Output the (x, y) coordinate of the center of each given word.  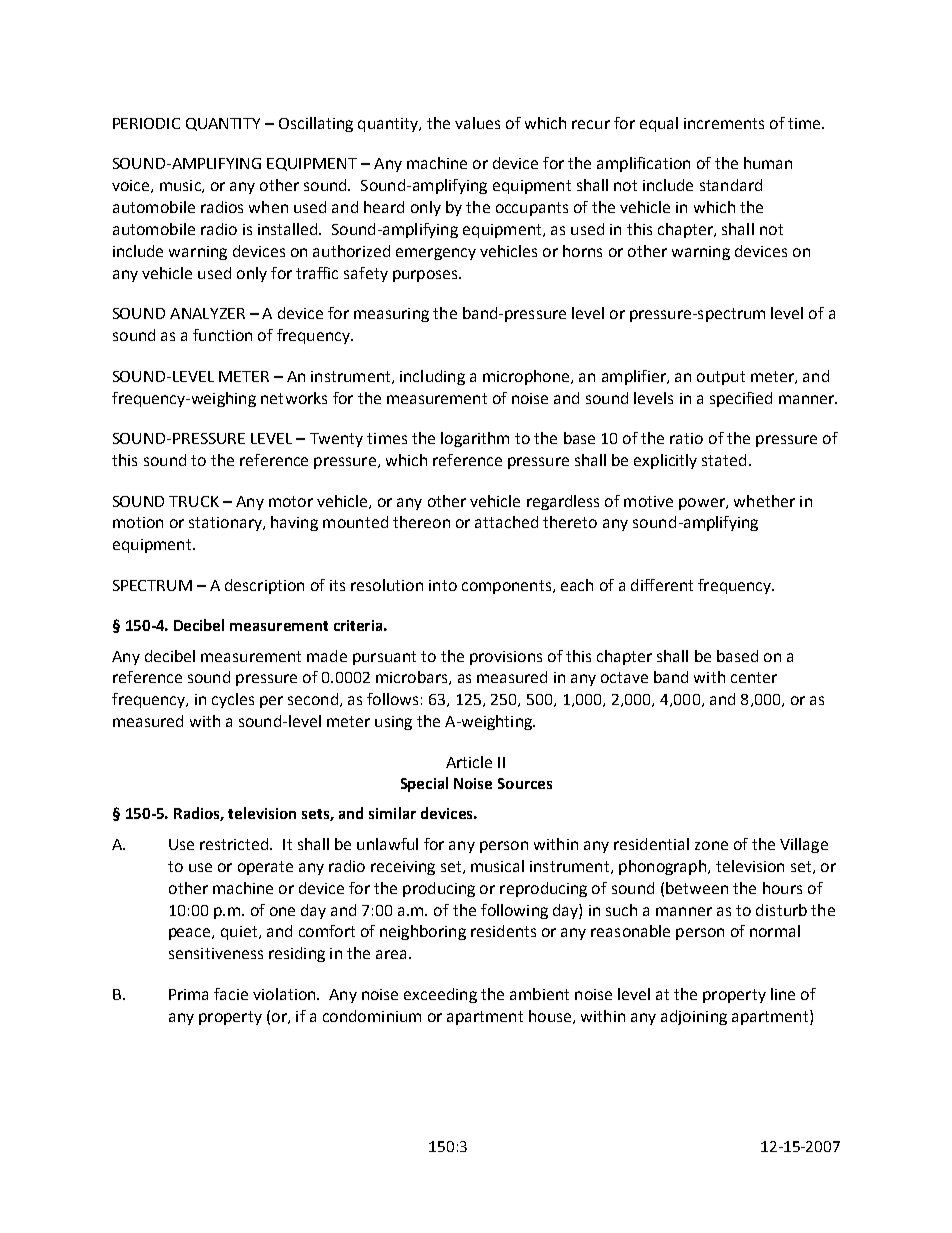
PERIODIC (146, 123)
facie (231, 994)
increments (724, 123)
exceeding (440, 995)
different (662, 585)
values (477, 123)
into (443, 585)
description (264, 586)
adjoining (694, 1017)
